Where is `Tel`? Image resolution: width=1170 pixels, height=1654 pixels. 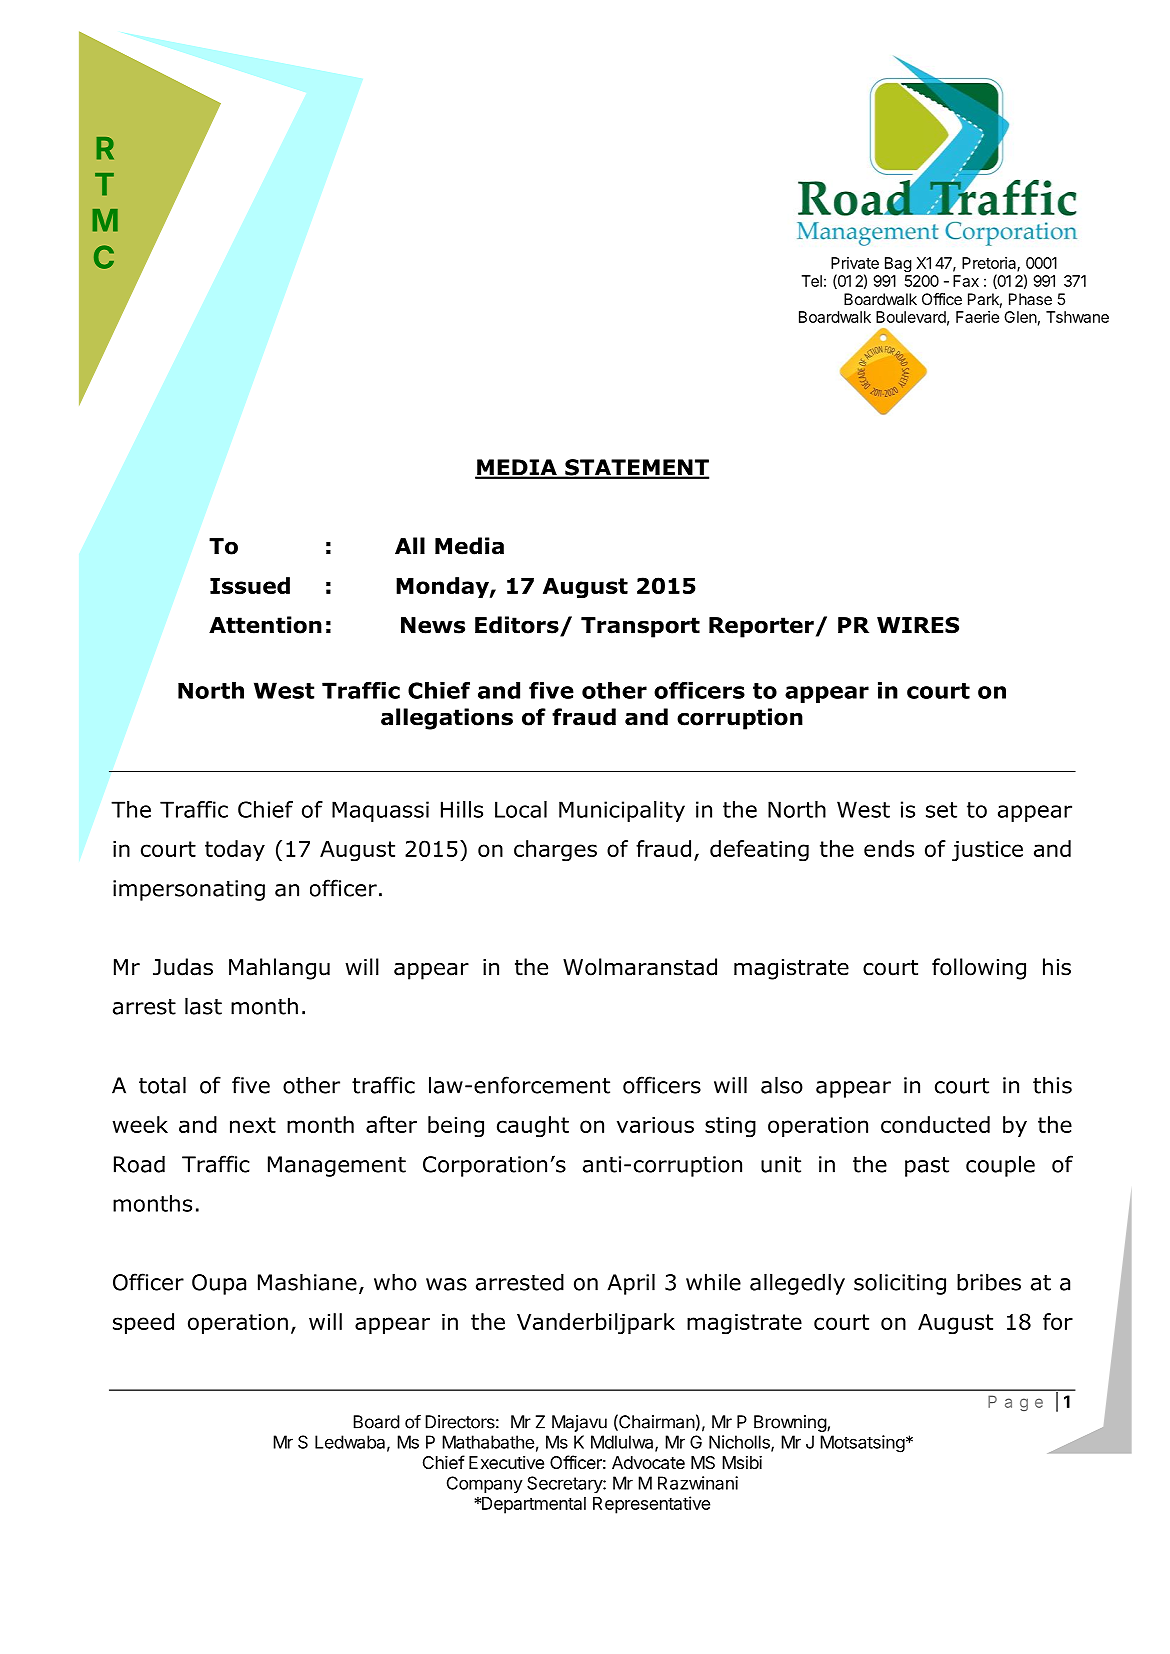 Tel is located at coordinates (812, 281).
